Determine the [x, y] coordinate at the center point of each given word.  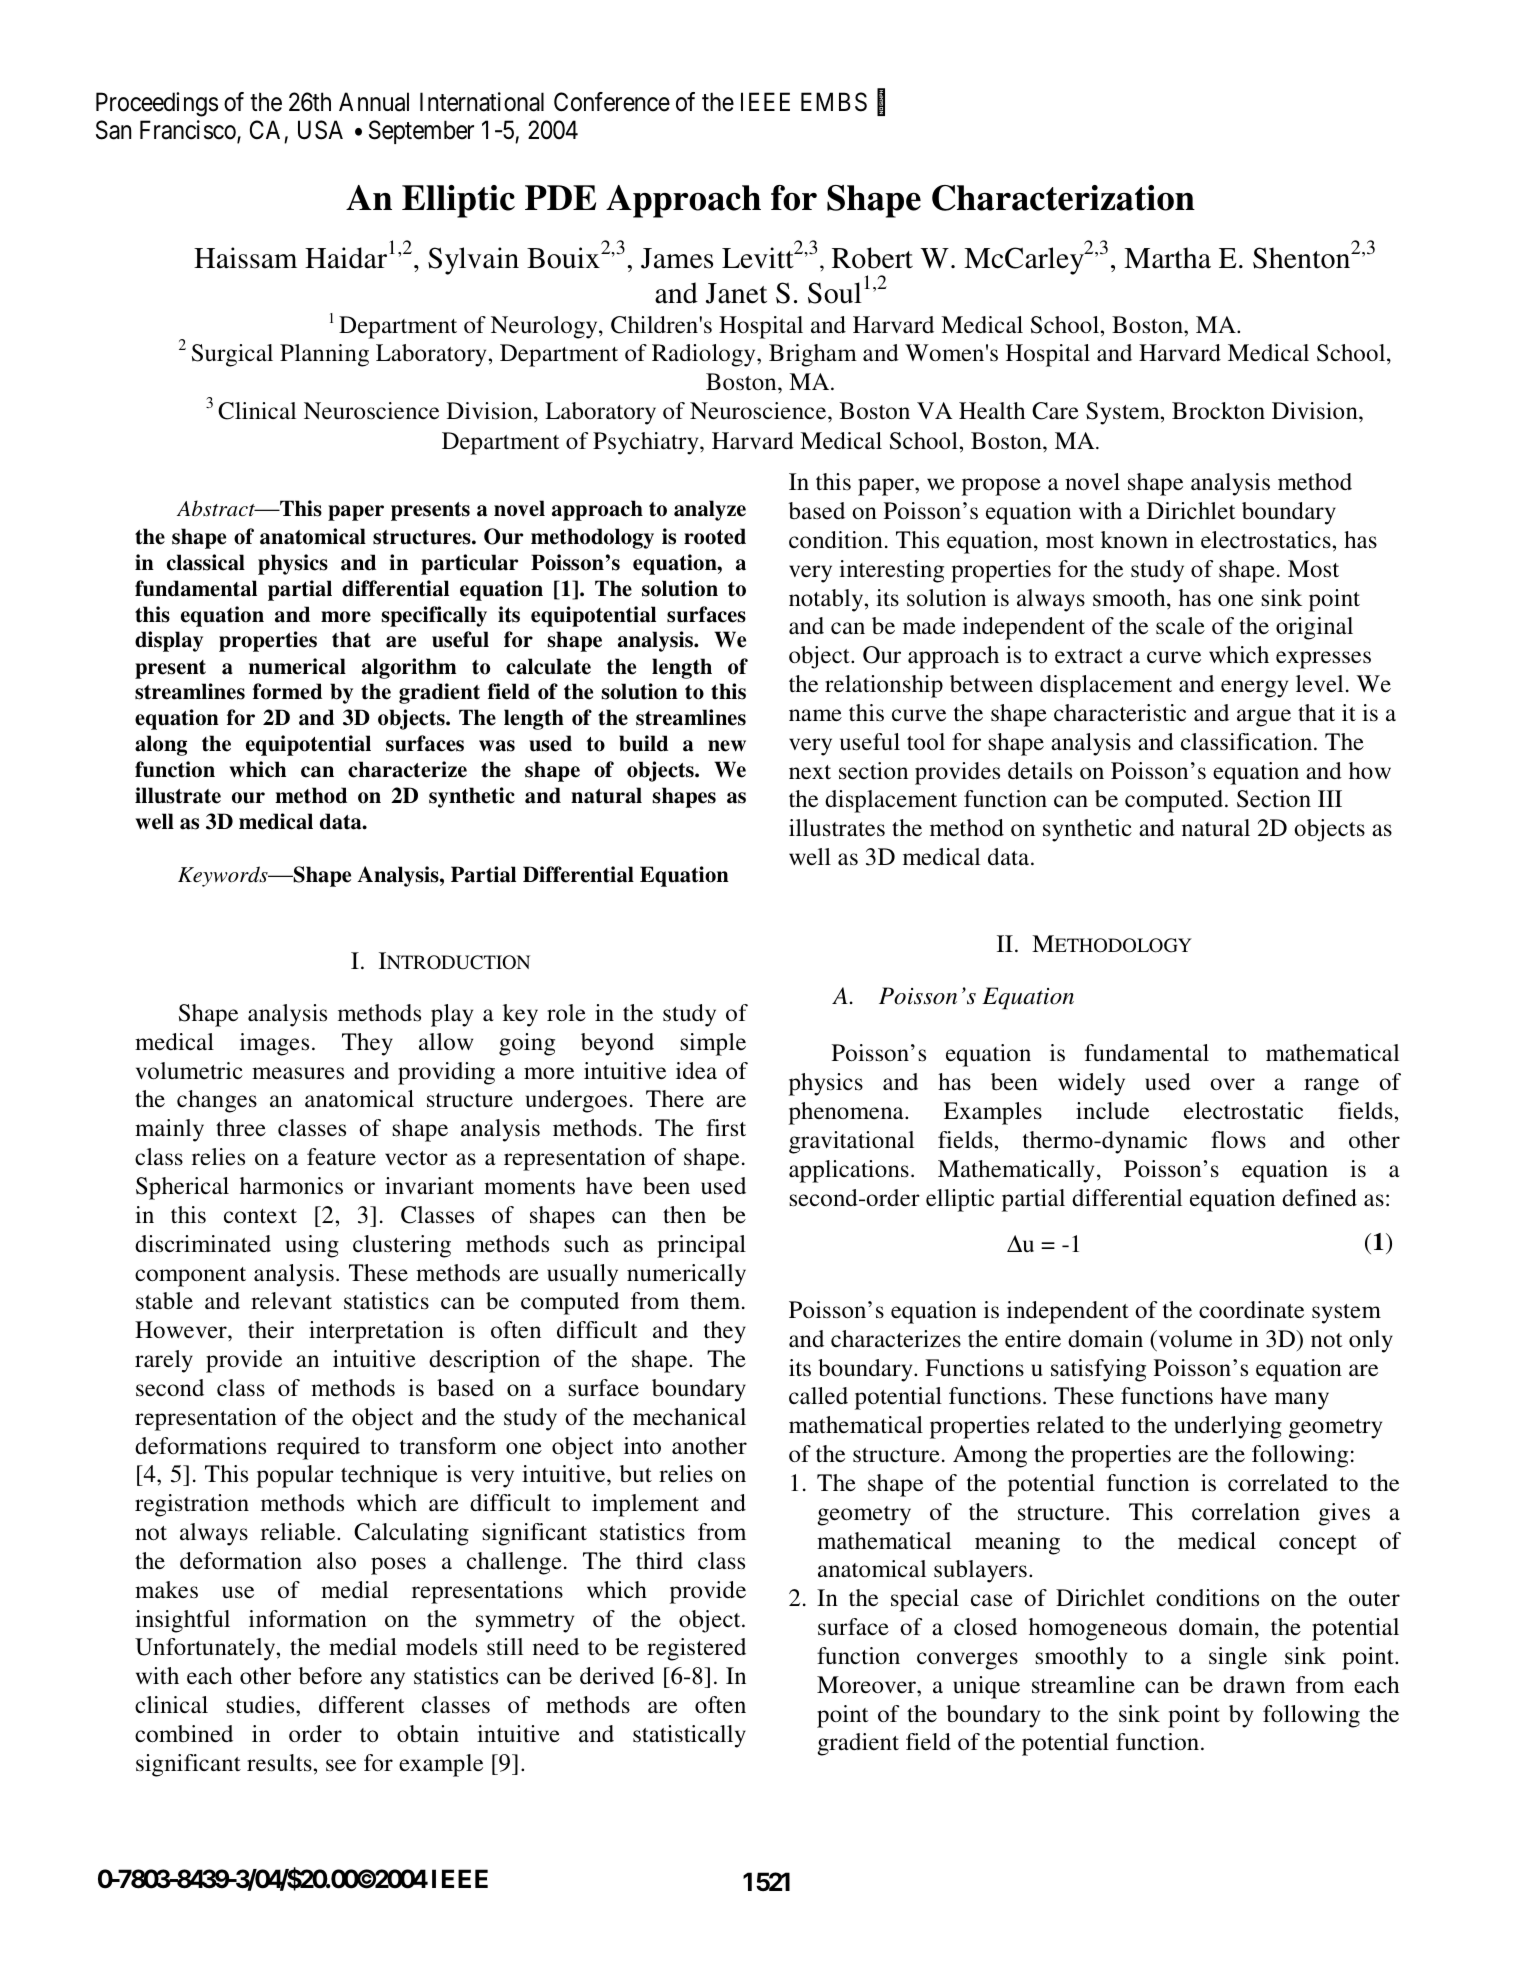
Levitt [758, 258]
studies [261, 1705]
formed [287, 691]
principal [701, 1246]
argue [1264, 718]
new [727, 746]
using [312, 1246]
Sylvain [473, 261]
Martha [1167, 258]
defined [1319, 1197]
